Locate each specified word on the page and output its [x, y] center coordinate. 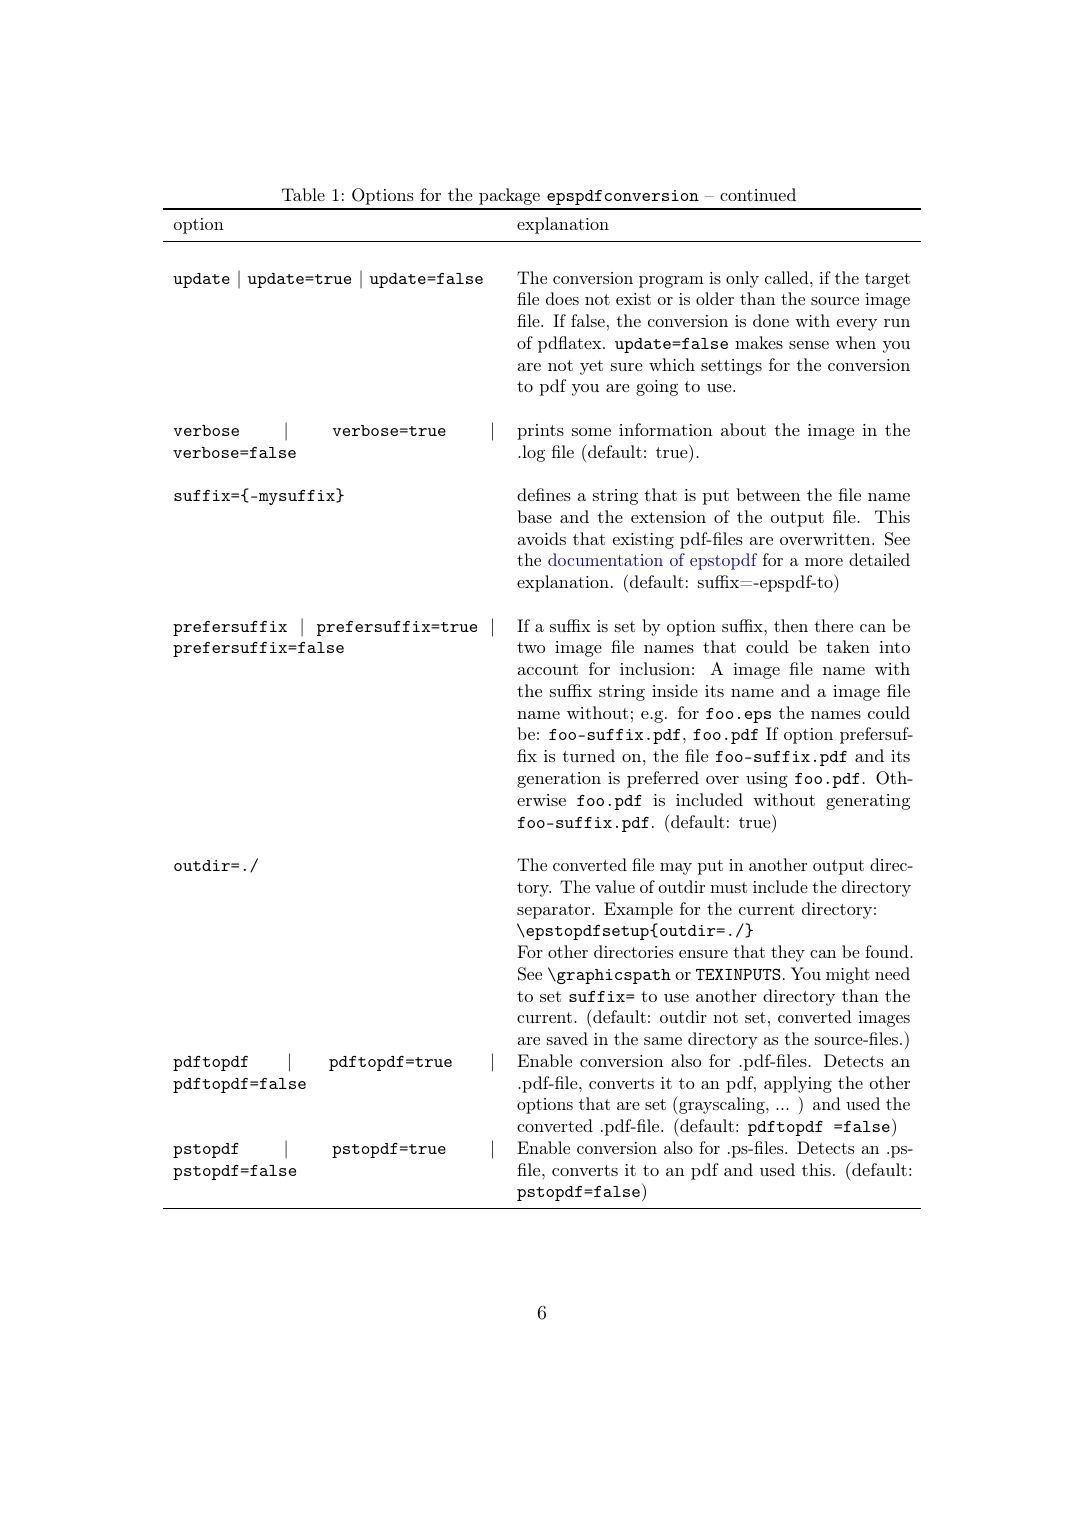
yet [591, 367]
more [824, 562]
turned [589, 755]
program [671, 282]
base [534, 516]
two [531, 647]
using [767, 780]
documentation [605, 559]
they [788, 953]
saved [567, 1038]
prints [540, 432]
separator [555, 911]
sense [809, 345]
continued [758, 194]
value [615, 886]
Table [303, 194]
